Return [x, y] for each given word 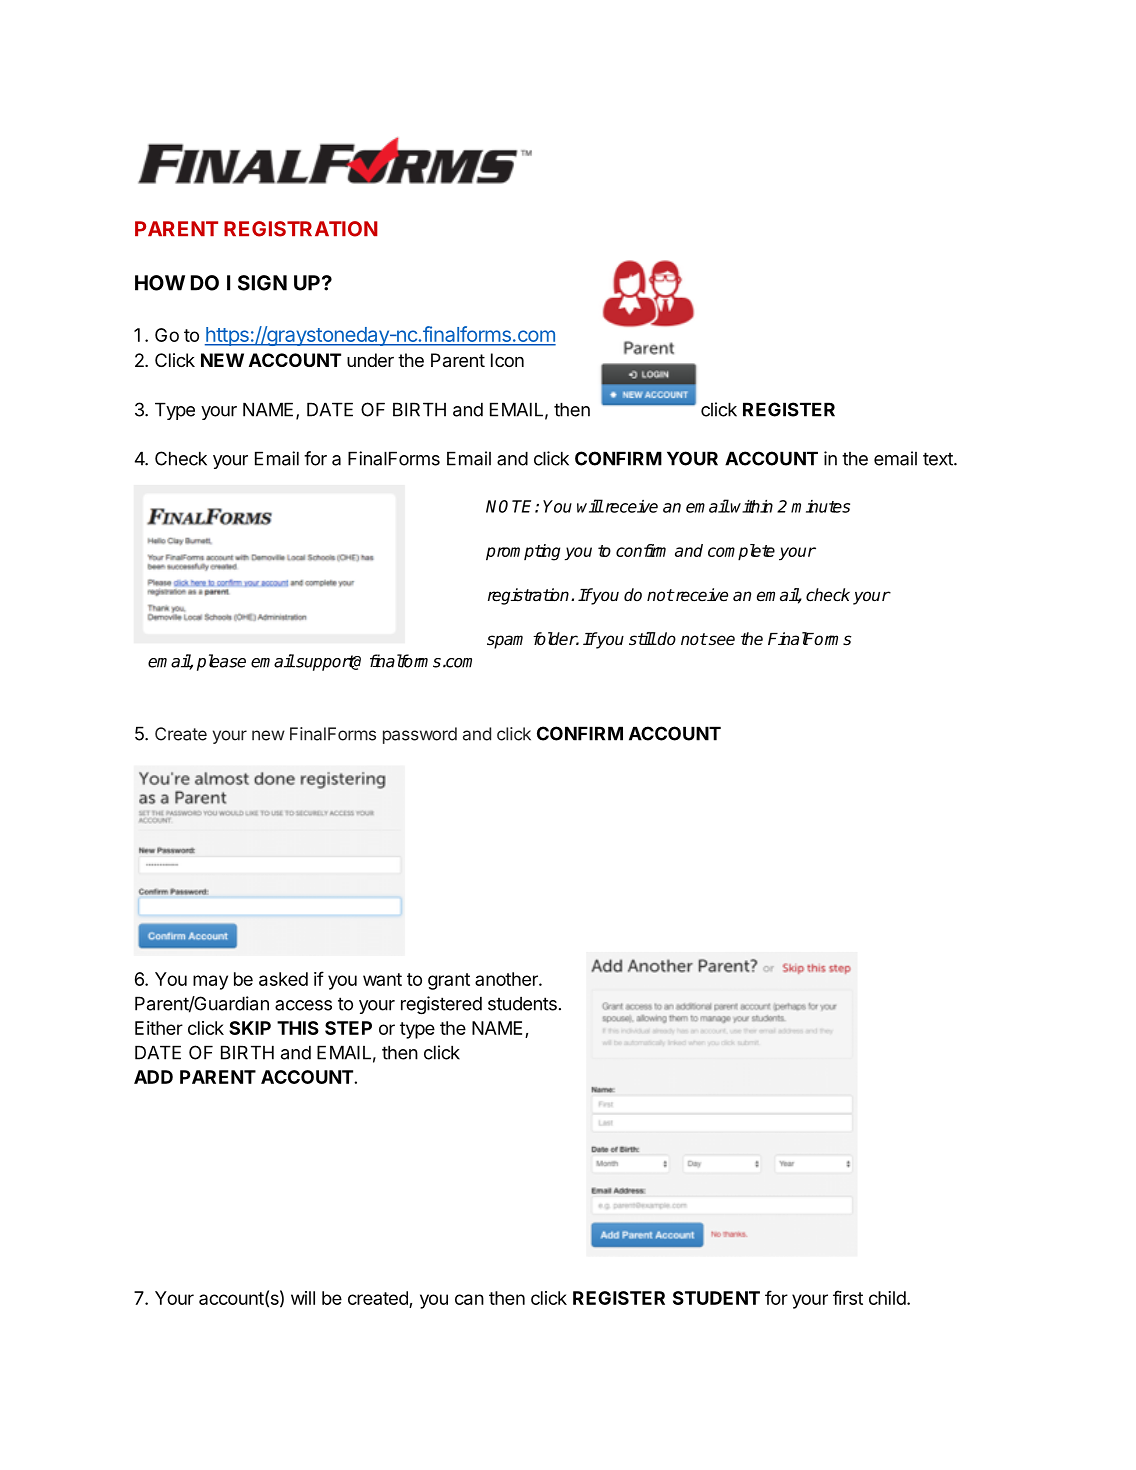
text [939, 459]
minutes [820, 506]
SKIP [250, 1028]
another [507, 979]
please [221, 662]
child [887, 1298]
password [420, 735]
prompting [523, 552]
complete [741, 552]
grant [449, 981]
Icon [507, 360]
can [469, 1299]
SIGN [262, 283]
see [720, 640]
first [848, 1297]
